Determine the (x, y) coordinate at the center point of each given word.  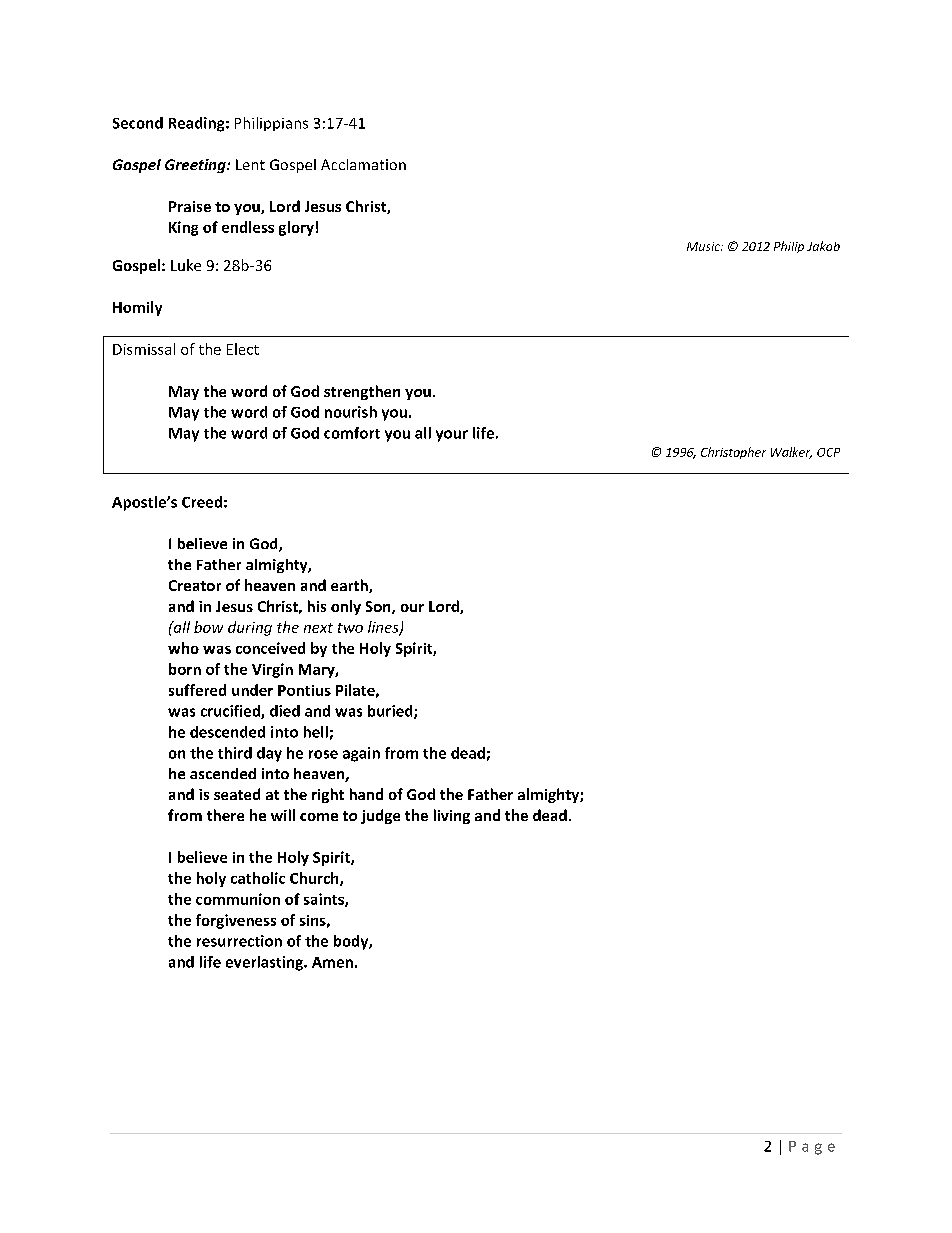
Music (704, 246)
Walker (791, 453)
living (452, 816)
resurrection (239, 941)
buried (391, 712)
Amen (332, 962)
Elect (243, 349)
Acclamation (363, 164)
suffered (197, 690)
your (452, 436)
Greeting (196, 166)
